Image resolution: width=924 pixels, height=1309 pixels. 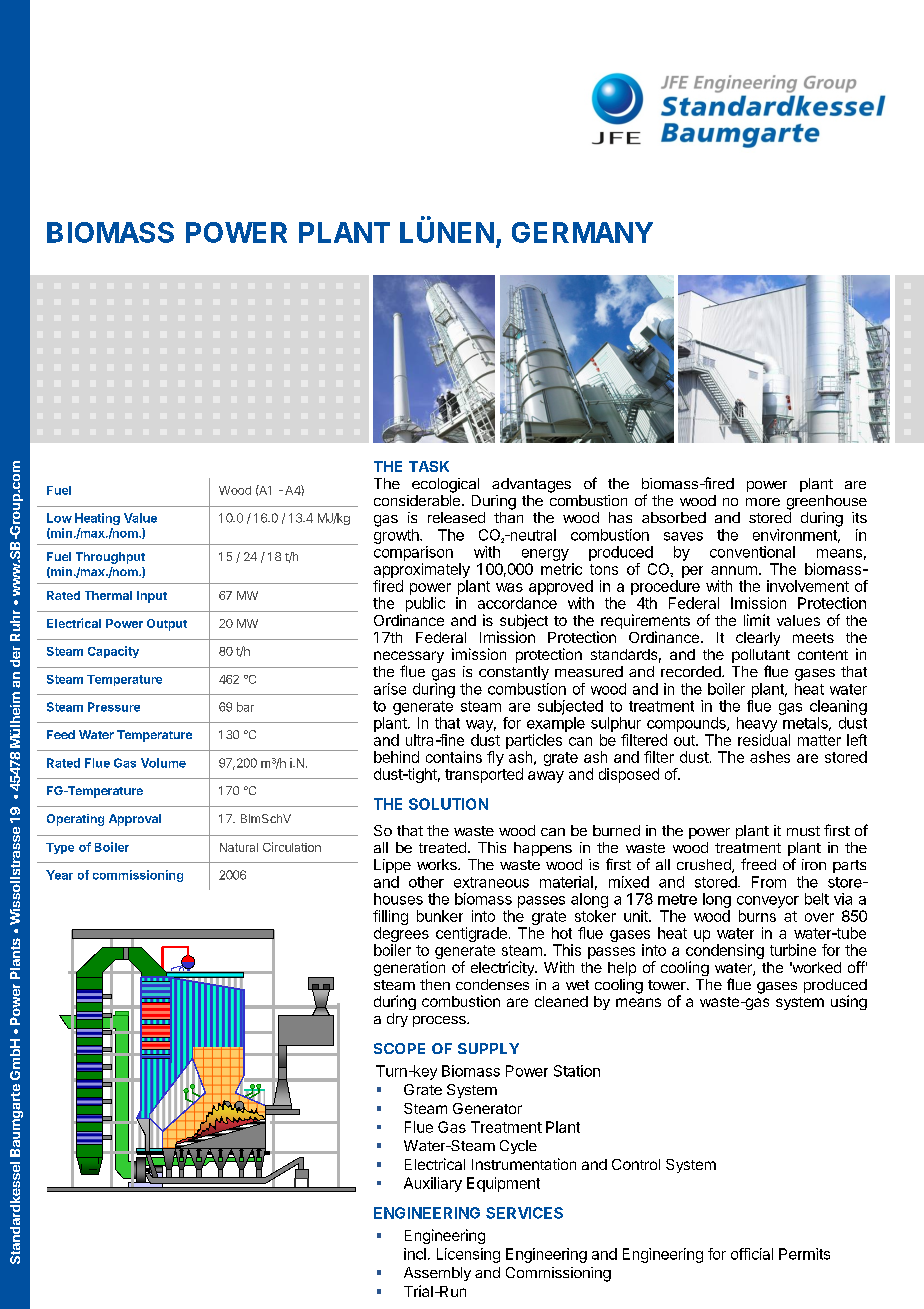 I want to click on Low, so click(x=59, y=518).
